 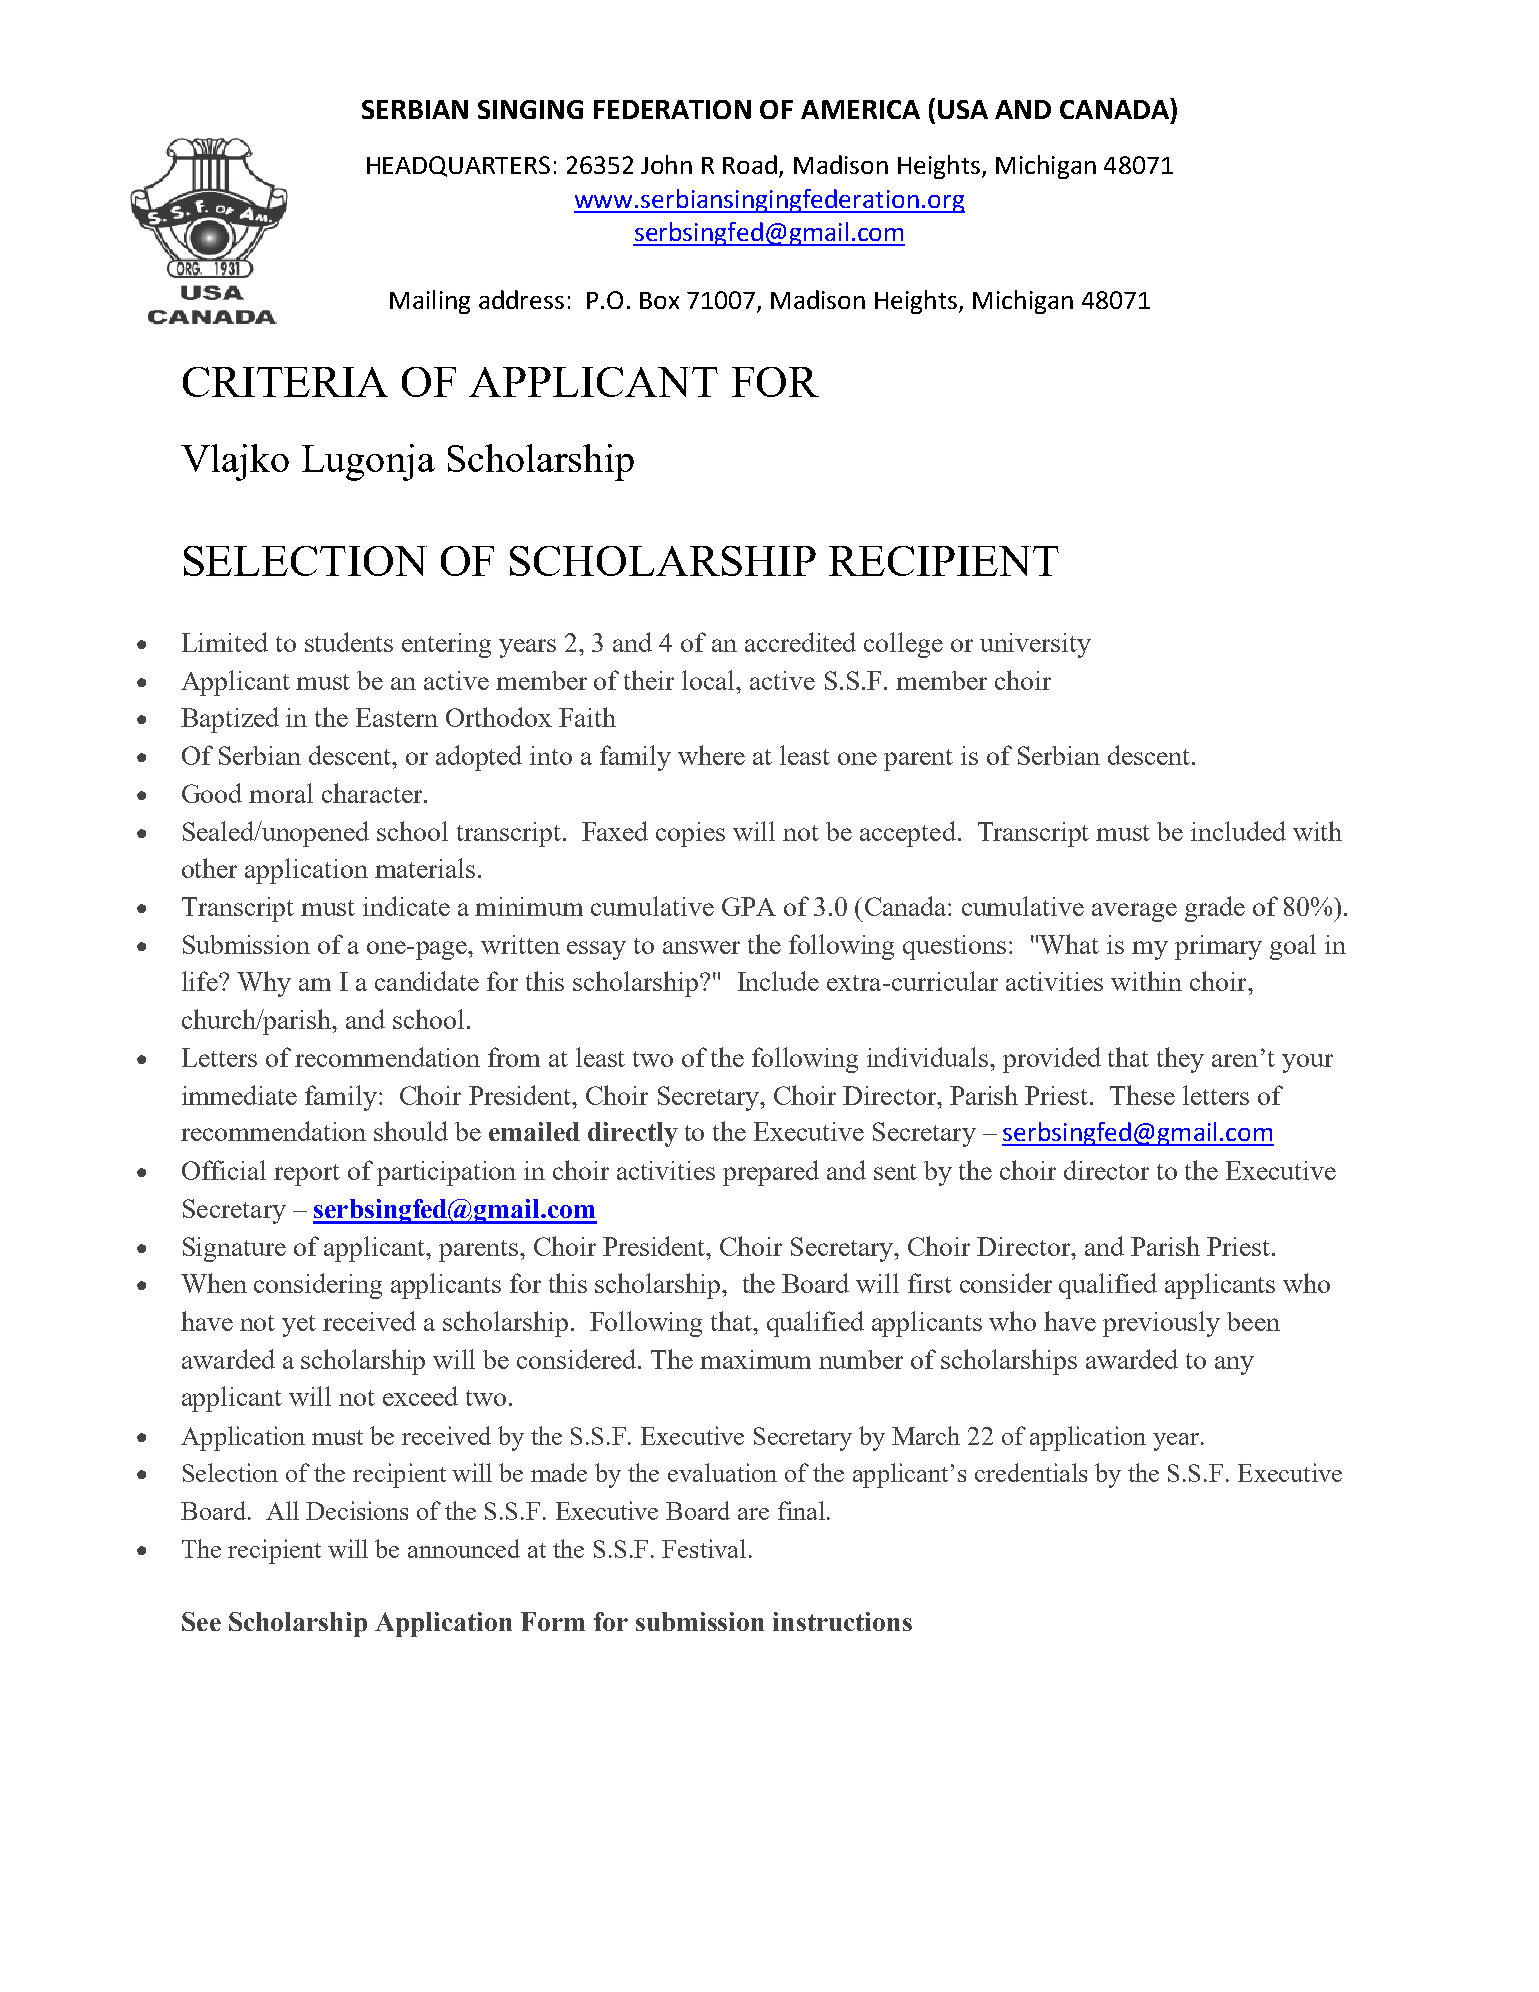 I want to click on grade, so click(x=1215, y=909).
